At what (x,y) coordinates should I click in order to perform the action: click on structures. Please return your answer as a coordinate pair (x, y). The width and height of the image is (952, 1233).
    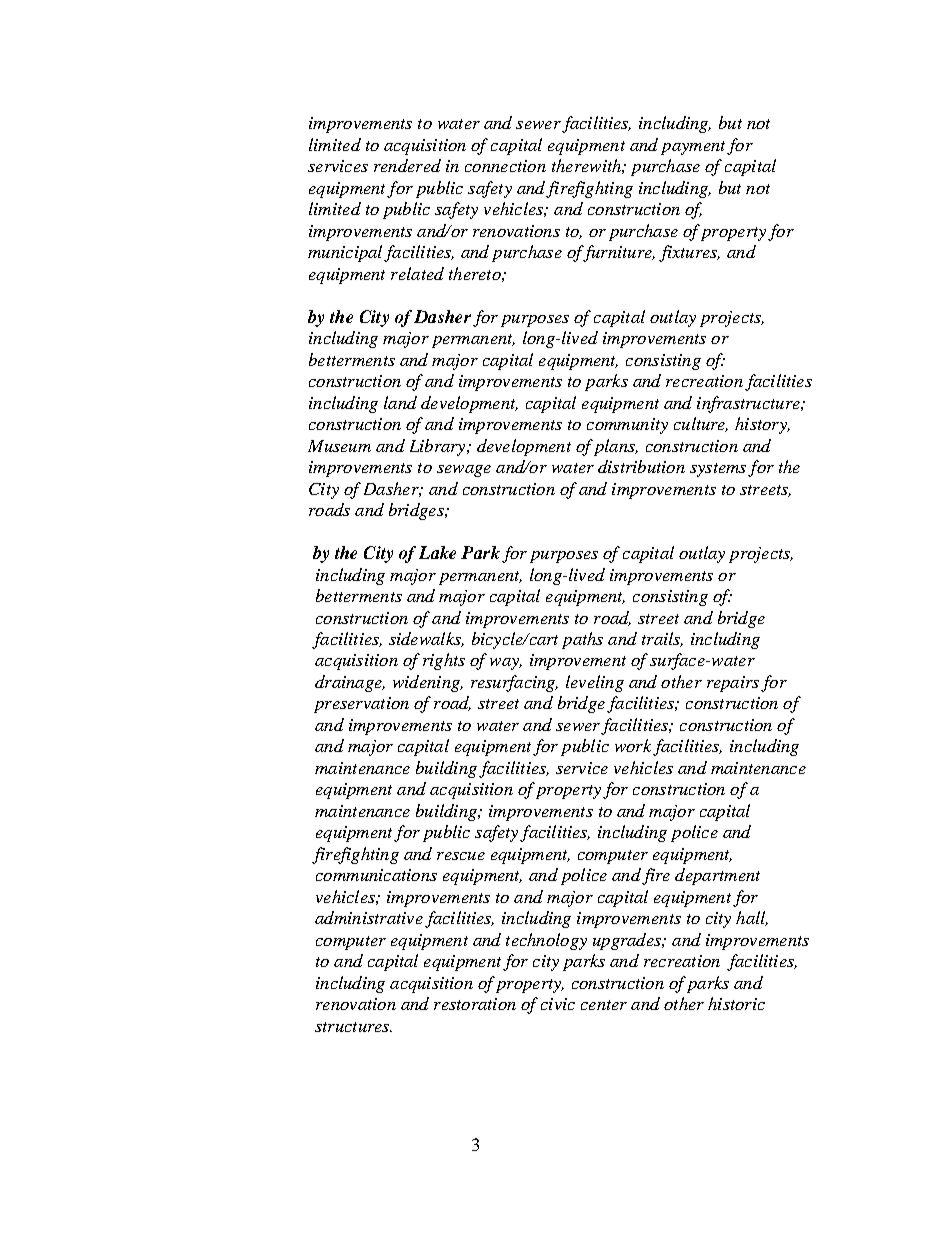
    Looking at the image, I should click on (353, 1027).
